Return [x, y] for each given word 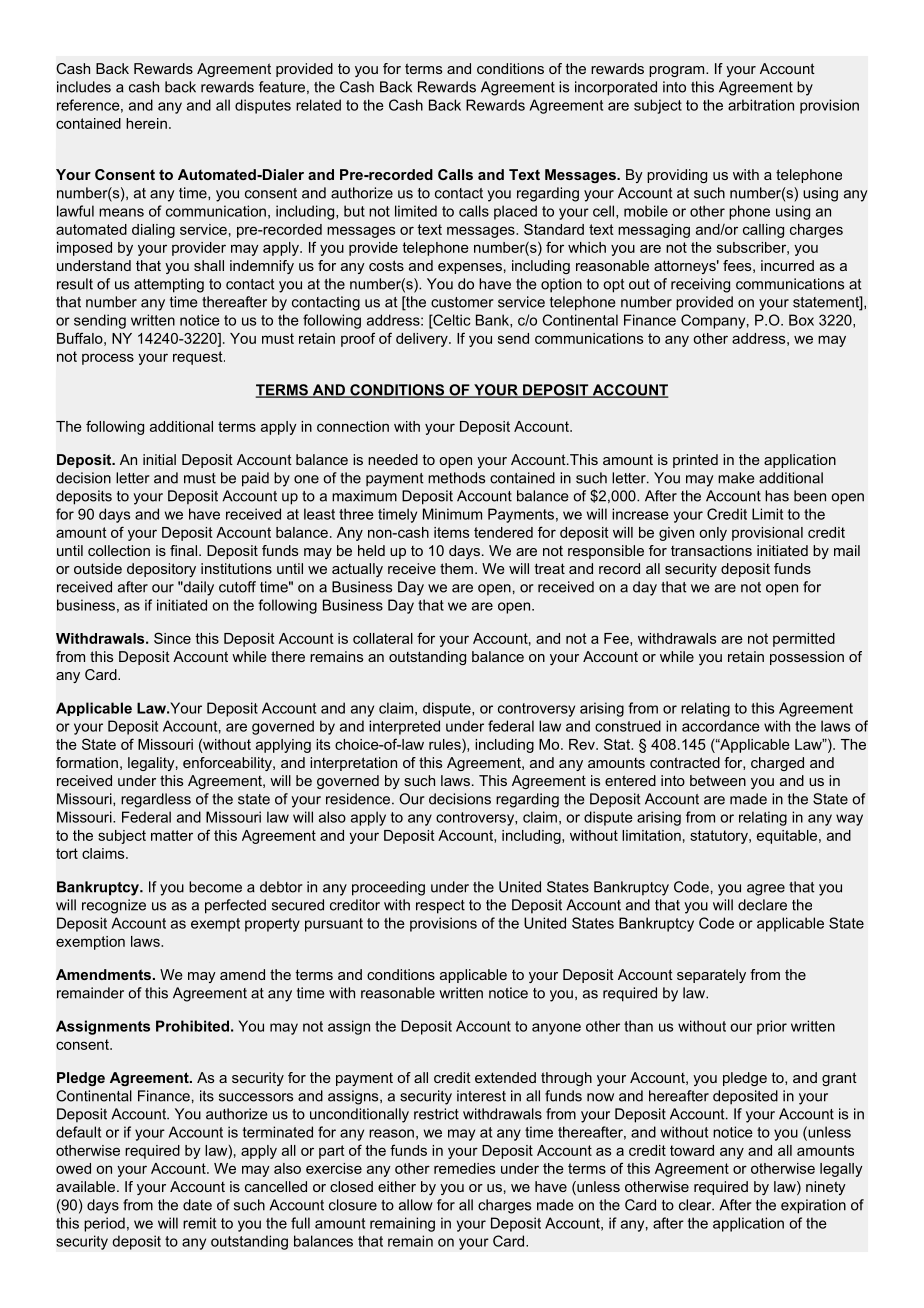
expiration [813, 1206]
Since [172, 638]
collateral [383, 638]
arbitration [761, 105]
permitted [804, 640]
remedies [464, 1168]
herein [146, 123]
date [197, 1205]
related [318, 105]
